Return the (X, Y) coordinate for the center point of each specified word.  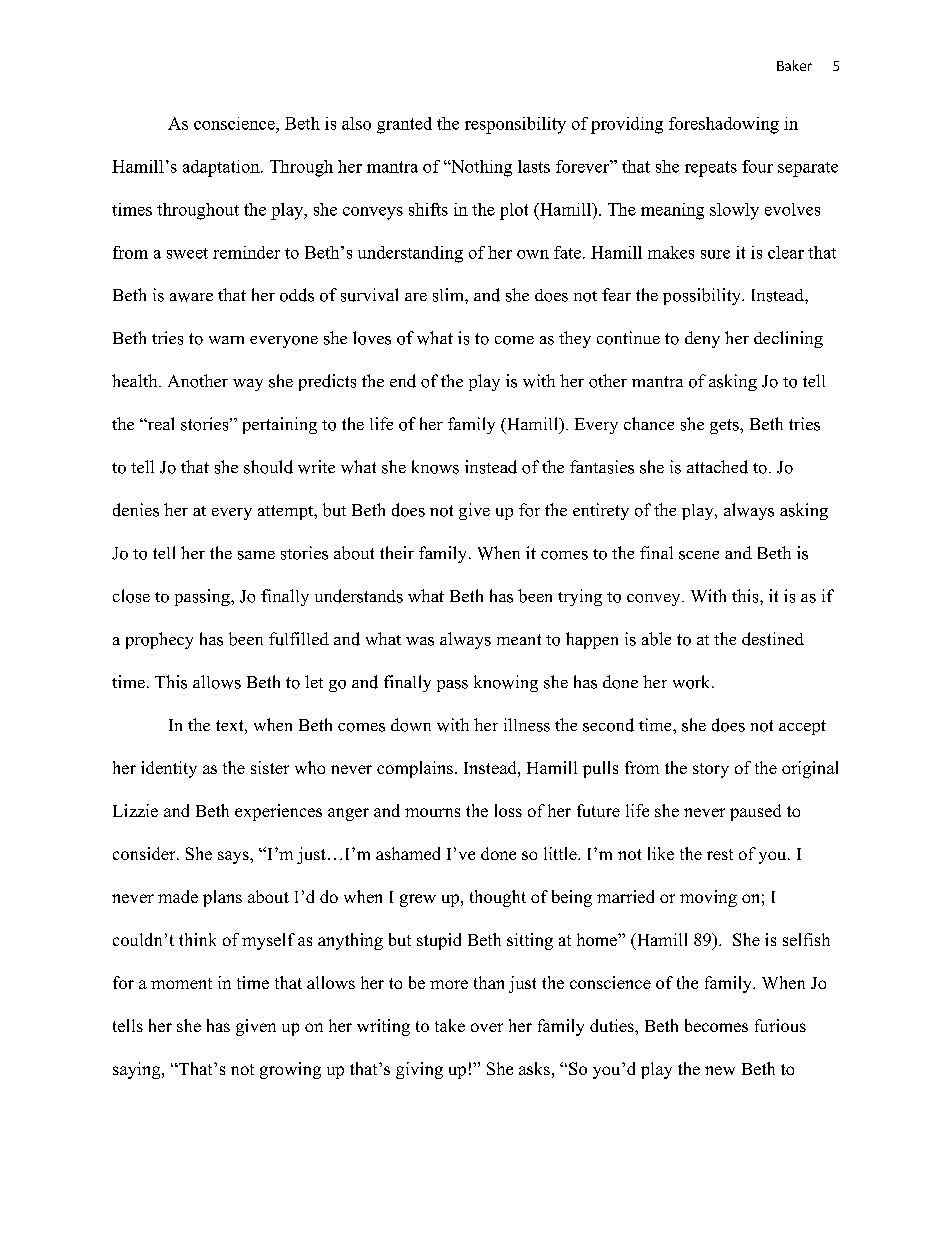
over (487, 1027)
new (720, 1070)
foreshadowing (724, 125)
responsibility (515, 125)
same (256, 555)
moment (181, 983)
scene (699, 555)
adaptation (222, 168)
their (397, 552)
